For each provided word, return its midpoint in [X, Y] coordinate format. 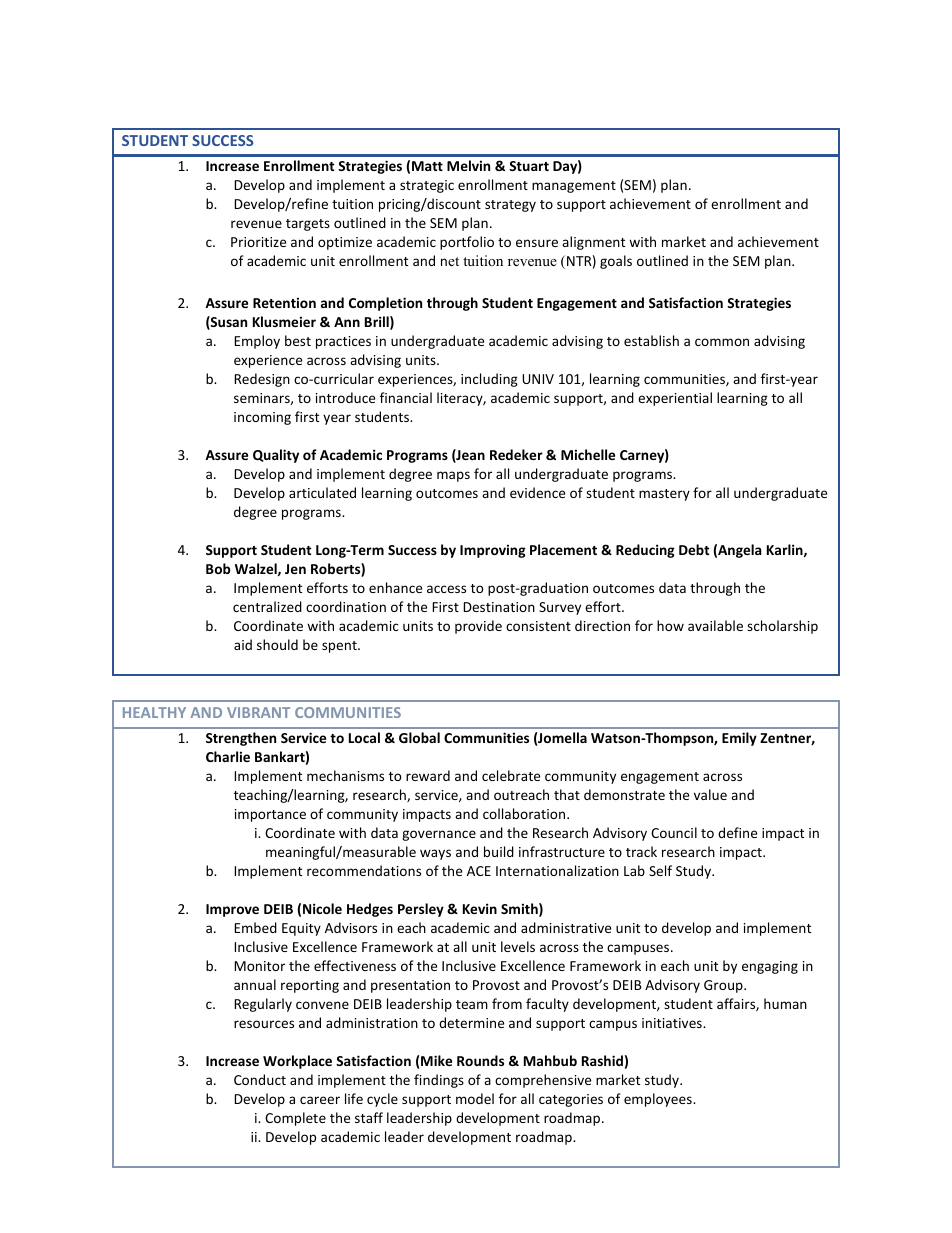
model [475, 1098]
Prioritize [258, 242]
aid [243, 644]
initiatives [673, 1023]
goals [616, 262]
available [715, 625]
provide [478, 627]
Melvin [468, 165]
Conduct [260, 1079]
